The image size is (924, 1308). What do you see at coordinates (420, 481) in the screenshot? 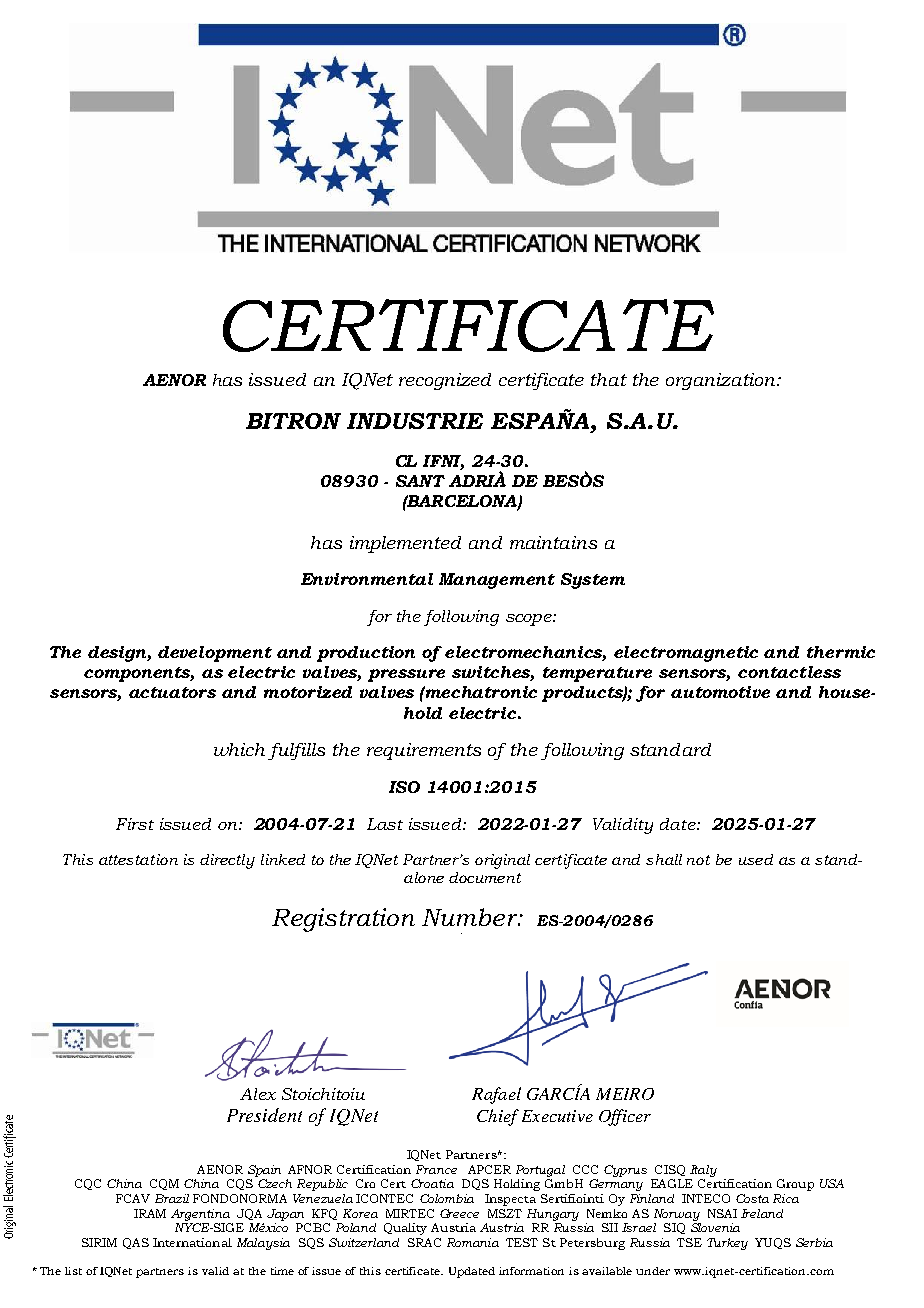
I see `SANT` at bounding box center [420, 481].
